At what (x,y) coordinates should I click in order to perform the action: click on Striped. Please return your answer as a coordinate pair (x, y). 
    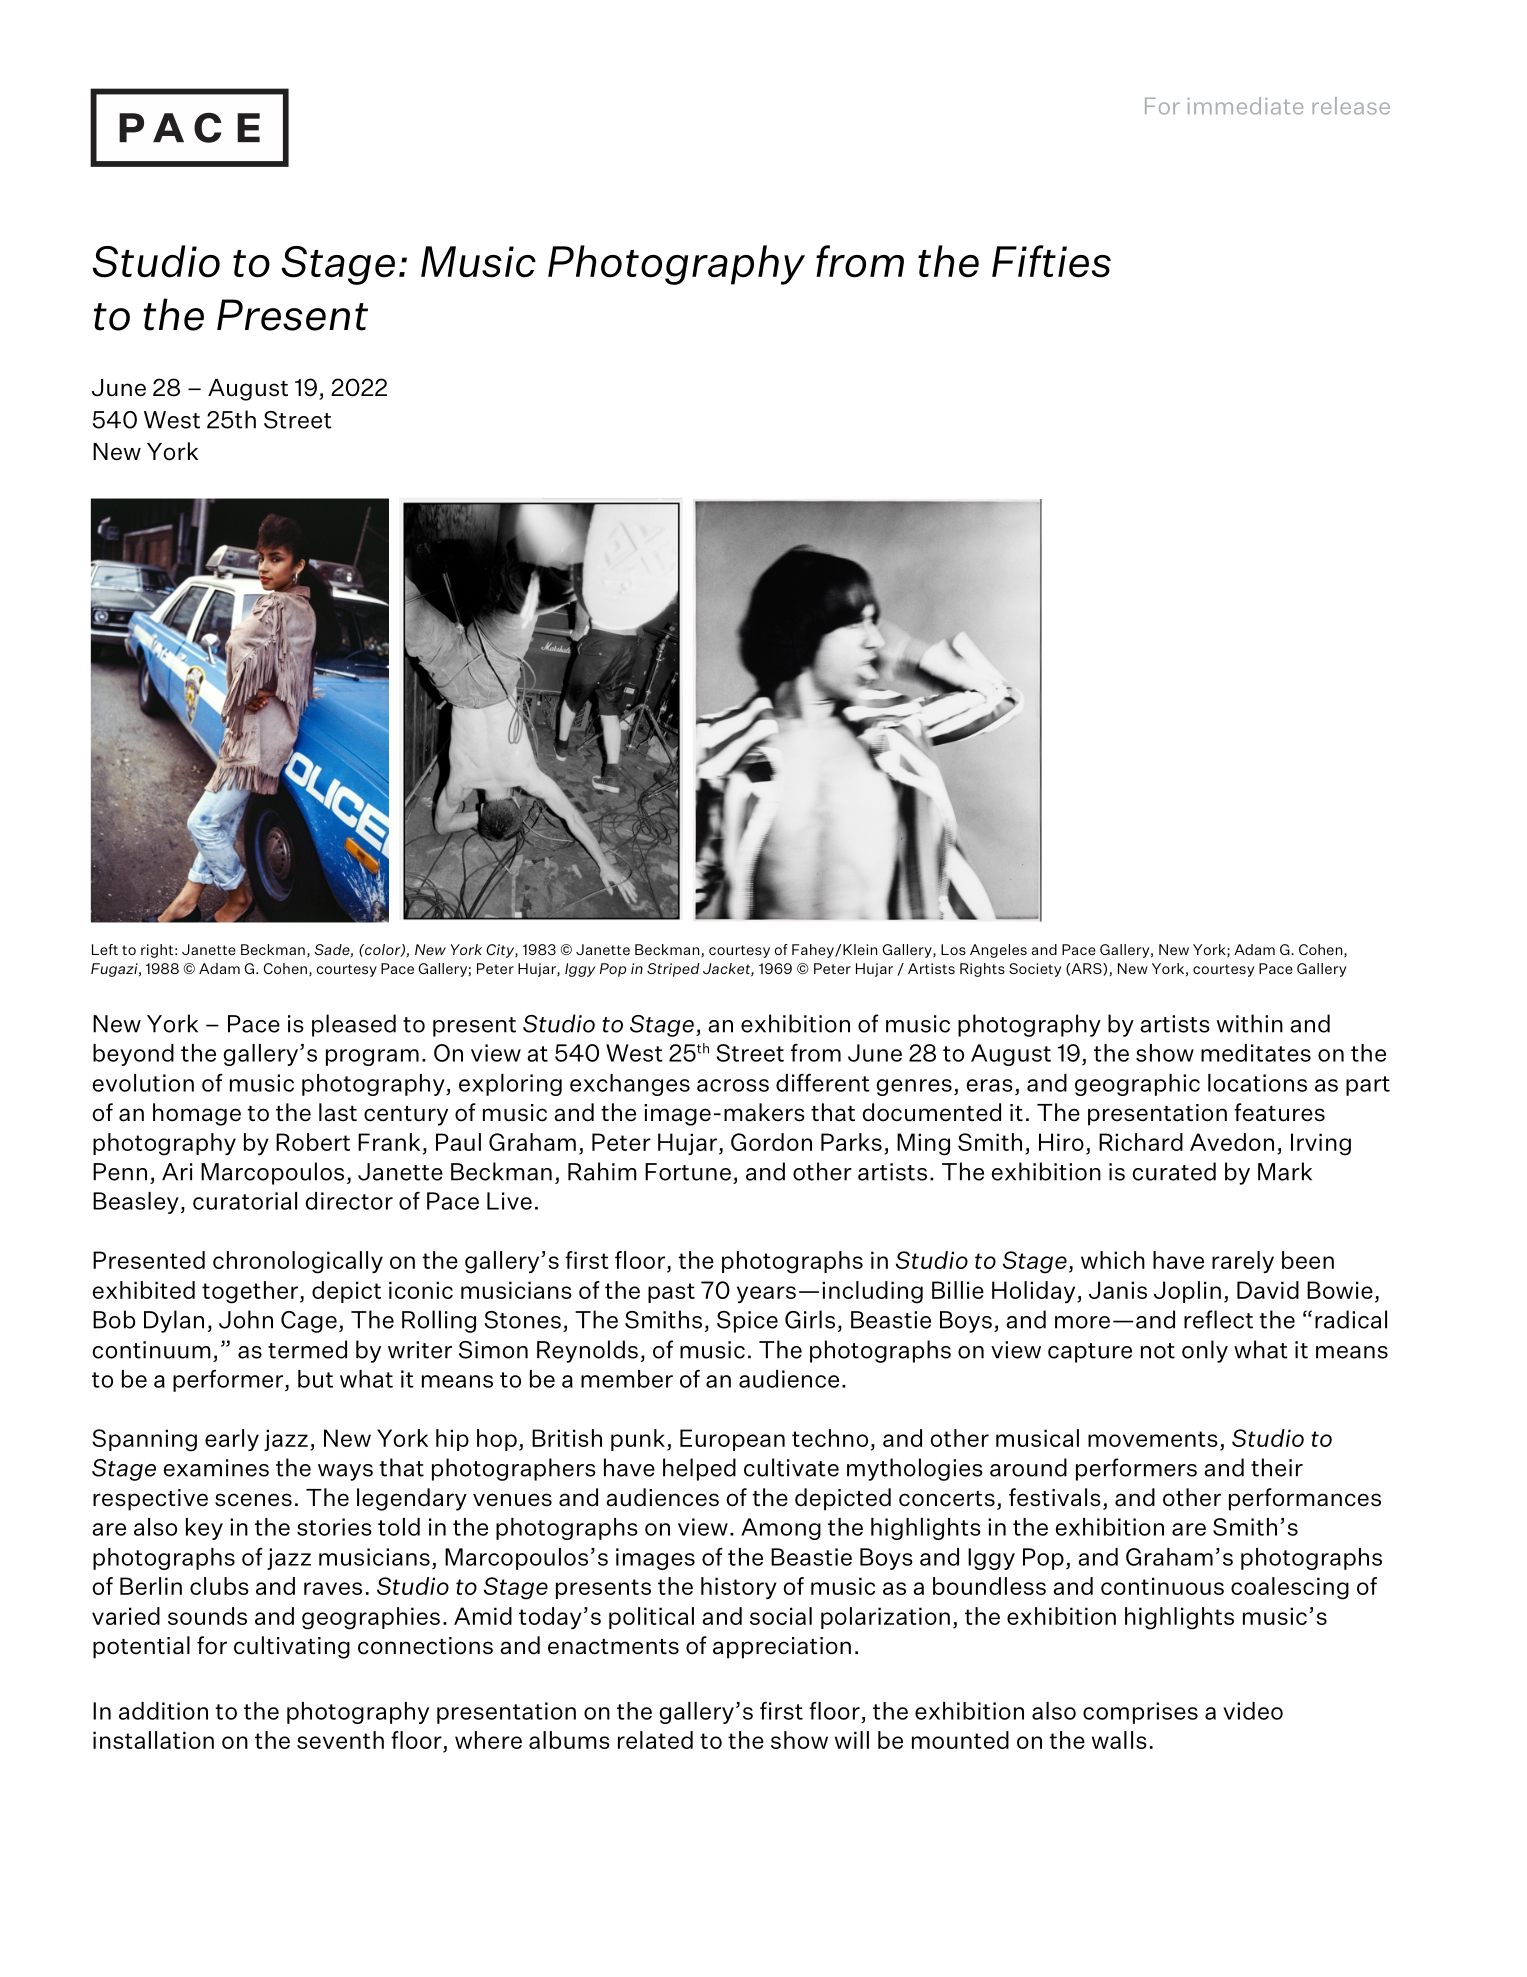
    Looking at the image, I should click on (673, 970).
